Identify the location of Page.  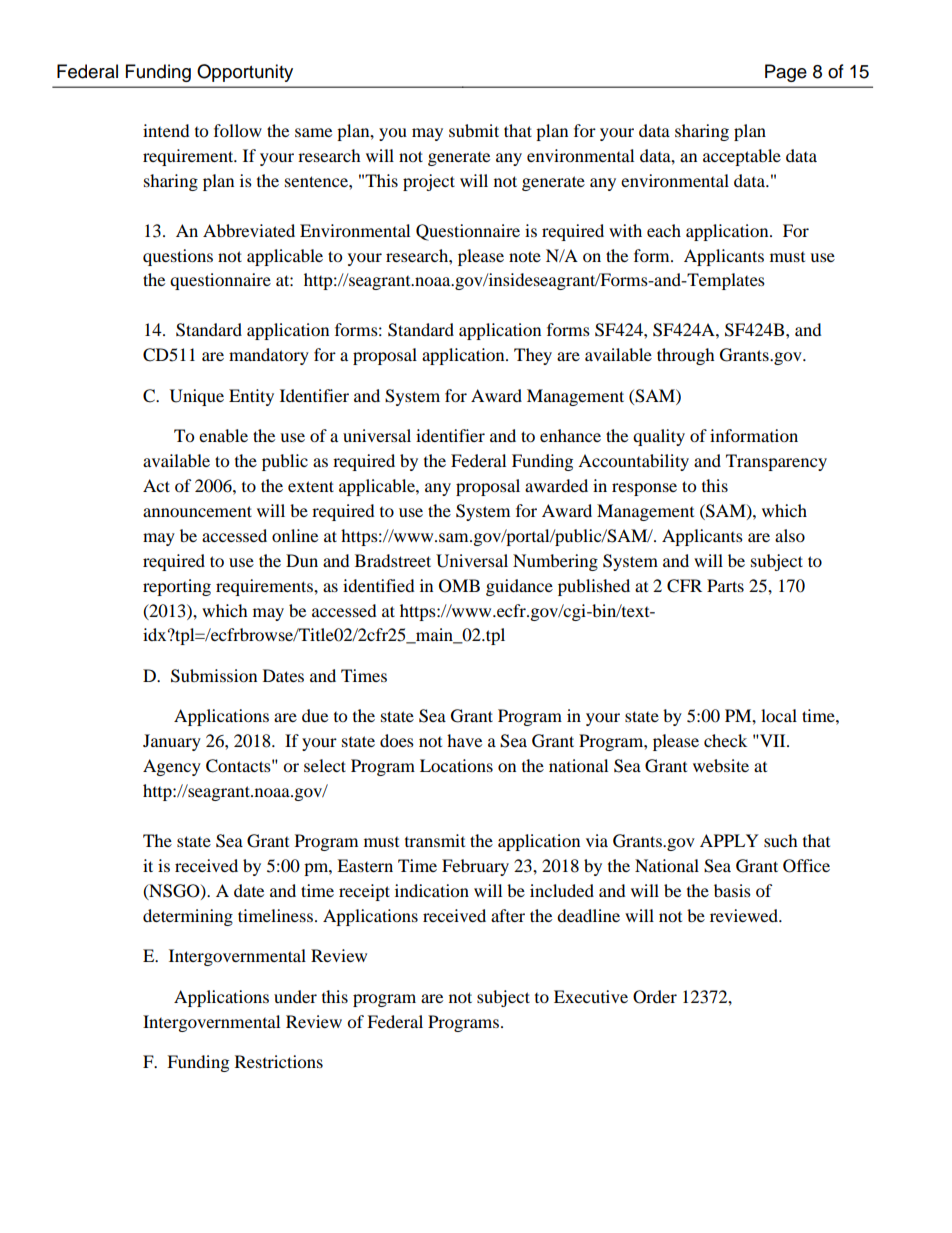
(786, 73).
